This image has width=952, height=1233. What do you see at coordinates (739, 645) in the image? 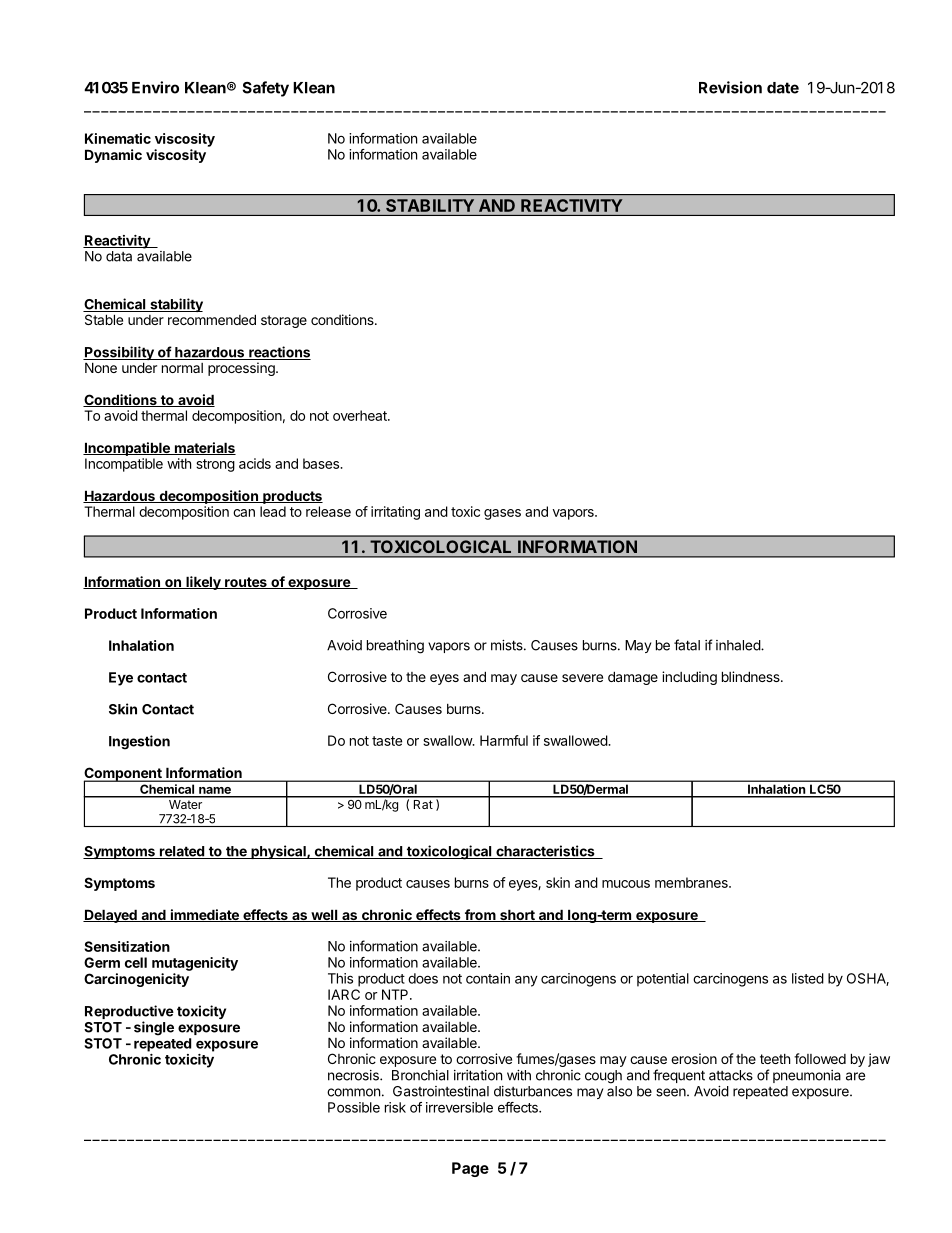
I see `inhaled` at bounding box center [739, 645].
